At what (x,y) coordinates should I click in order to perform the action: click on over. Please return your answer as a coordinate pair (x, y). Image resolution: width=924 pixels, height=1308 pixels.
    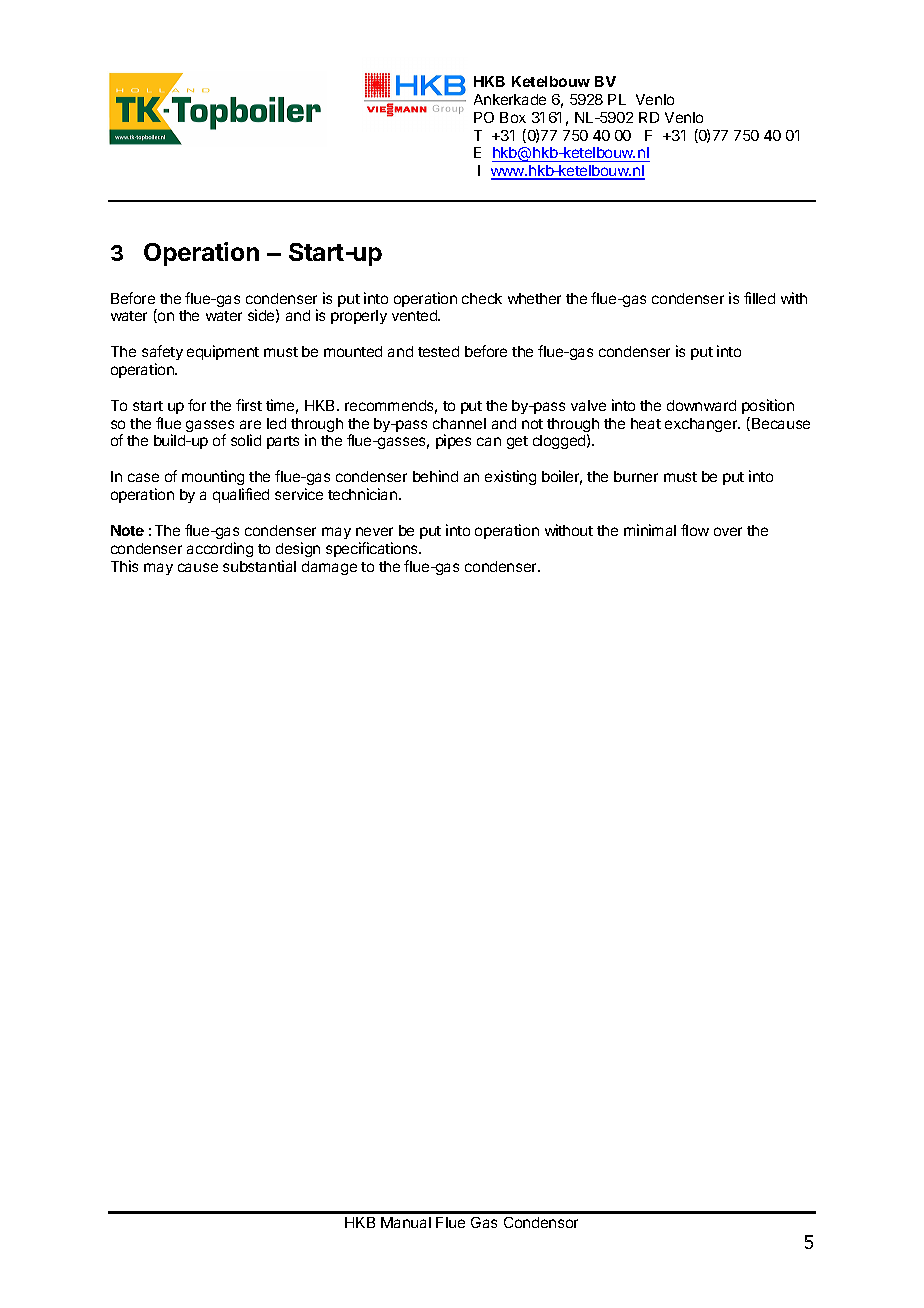
    Looking at the image, I should click on (728, 531).
